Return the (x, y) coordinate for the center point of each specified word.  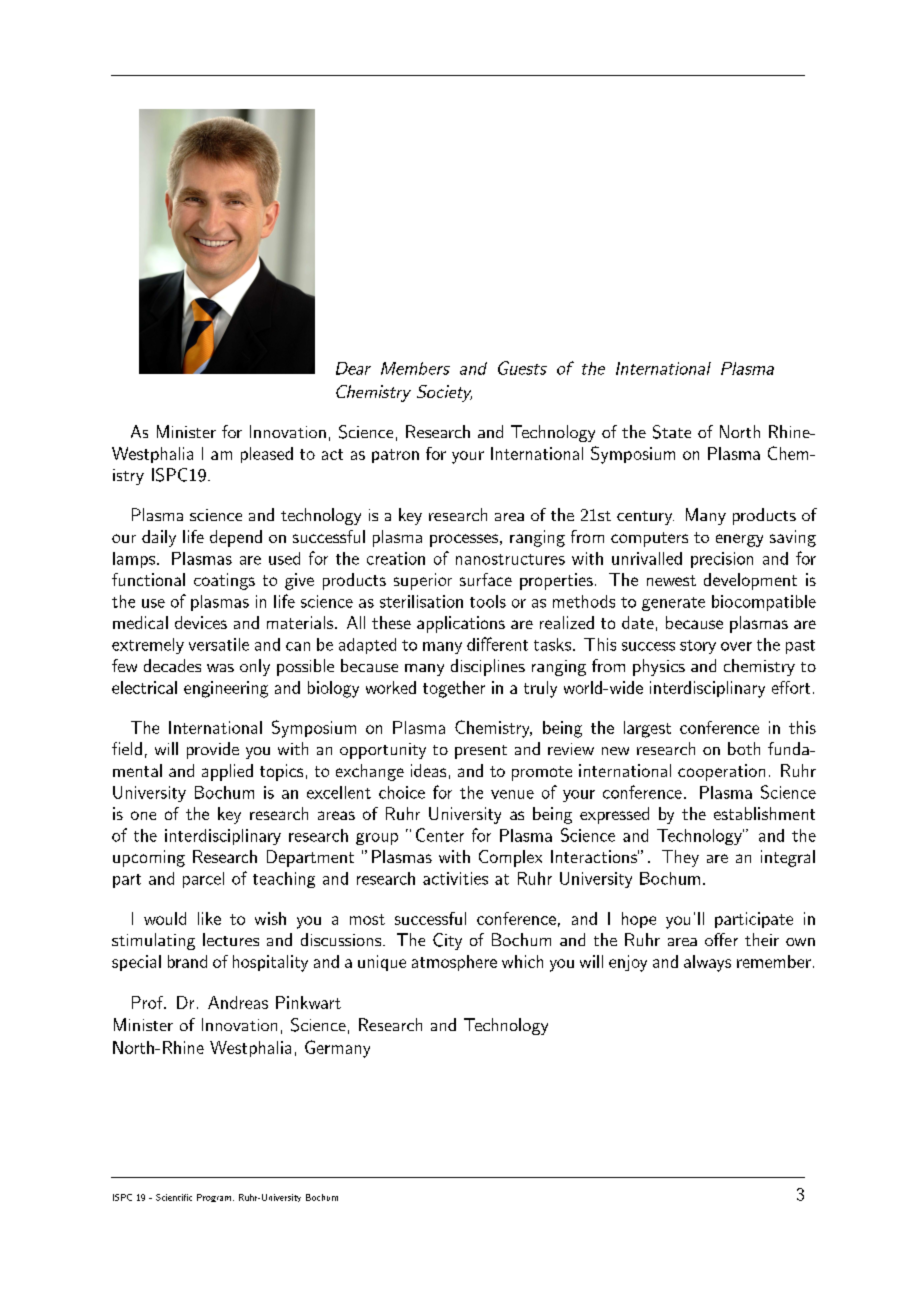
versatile (219, 644)
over (736, 646)
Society (444, 393)
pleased (267, 455)
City (447, 941)
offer (721, 939)
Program (214, 1198)
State (672, 432)
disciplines (488, 667)
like (209, 918)
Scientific (174, 1197)
